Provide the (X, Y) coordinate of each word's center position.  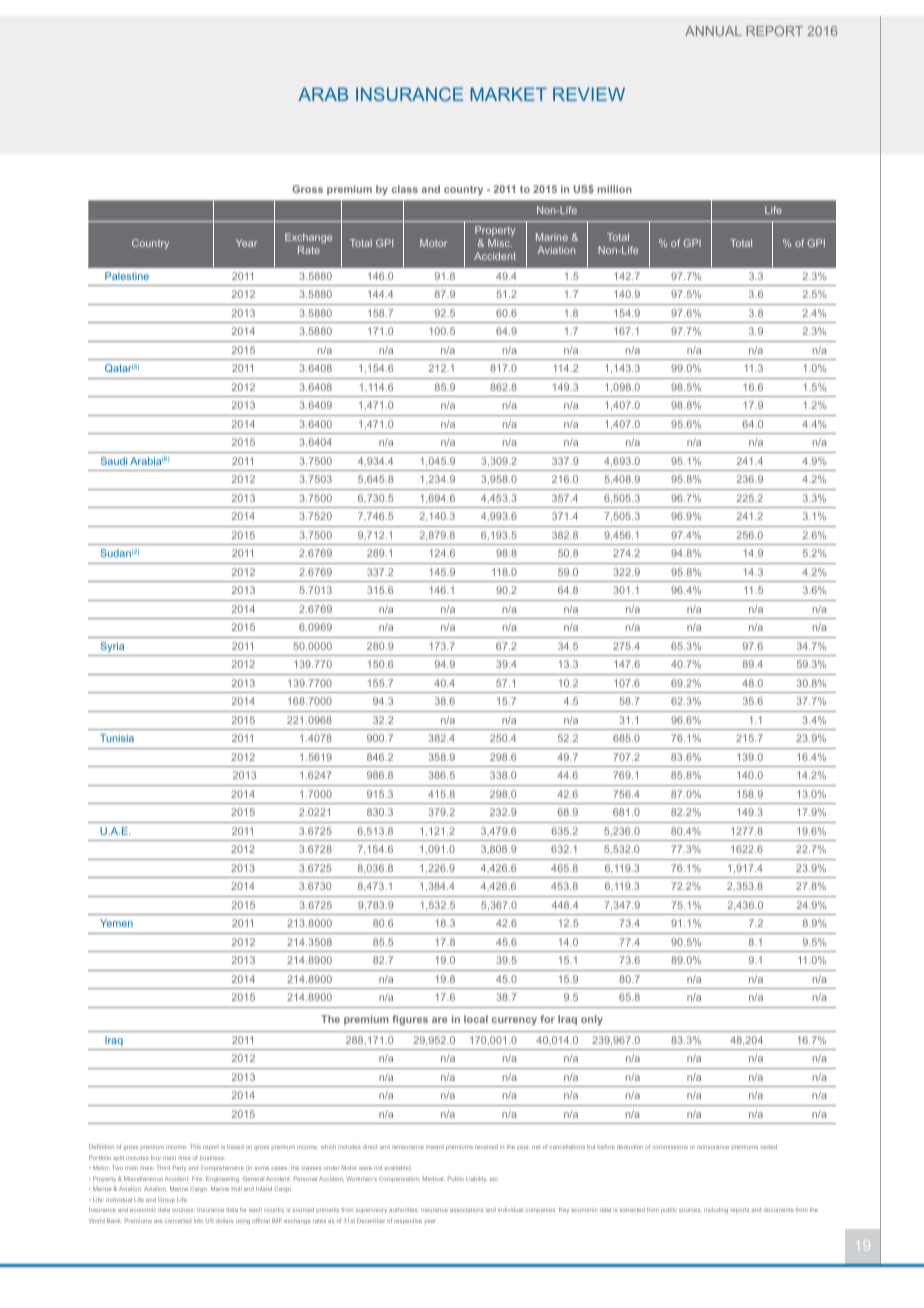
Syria (112, 647)
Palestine (127, 276)
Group (166, 1200)
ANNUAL (713, 31)
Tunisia (117, 738)
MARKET (508, 94)
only (592, 1020)
